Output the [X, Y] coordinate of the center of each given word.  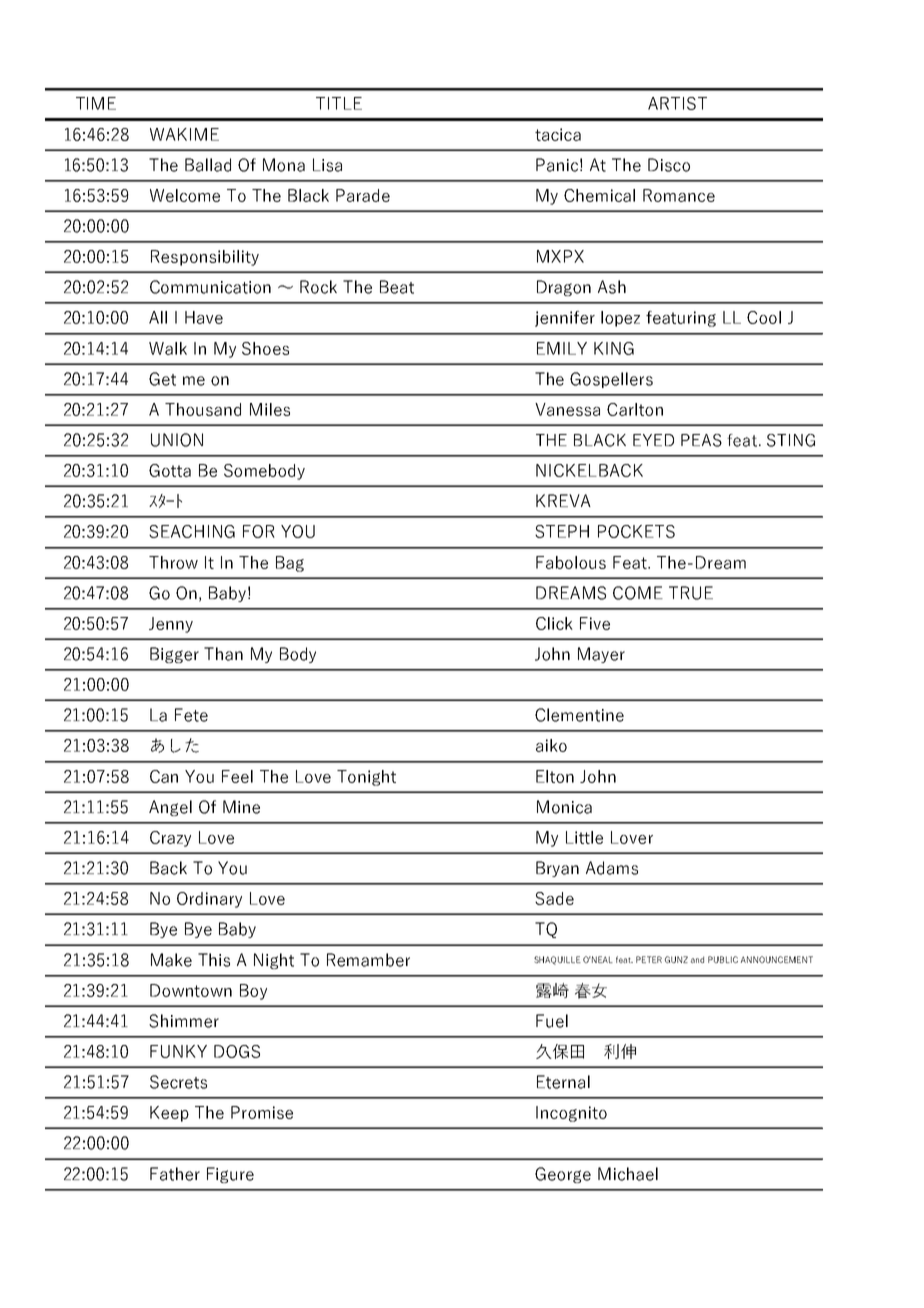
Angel [170, 808]
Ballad [208, 165]
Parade [363, 195]
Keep [169, 1114]
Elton [555, 776]
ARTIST [677, 103]
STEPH [562, 531]
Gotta [170, 470]
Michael [628, 1174]
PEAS [701, 440]
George [563, 1175]
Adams [612, 868]
